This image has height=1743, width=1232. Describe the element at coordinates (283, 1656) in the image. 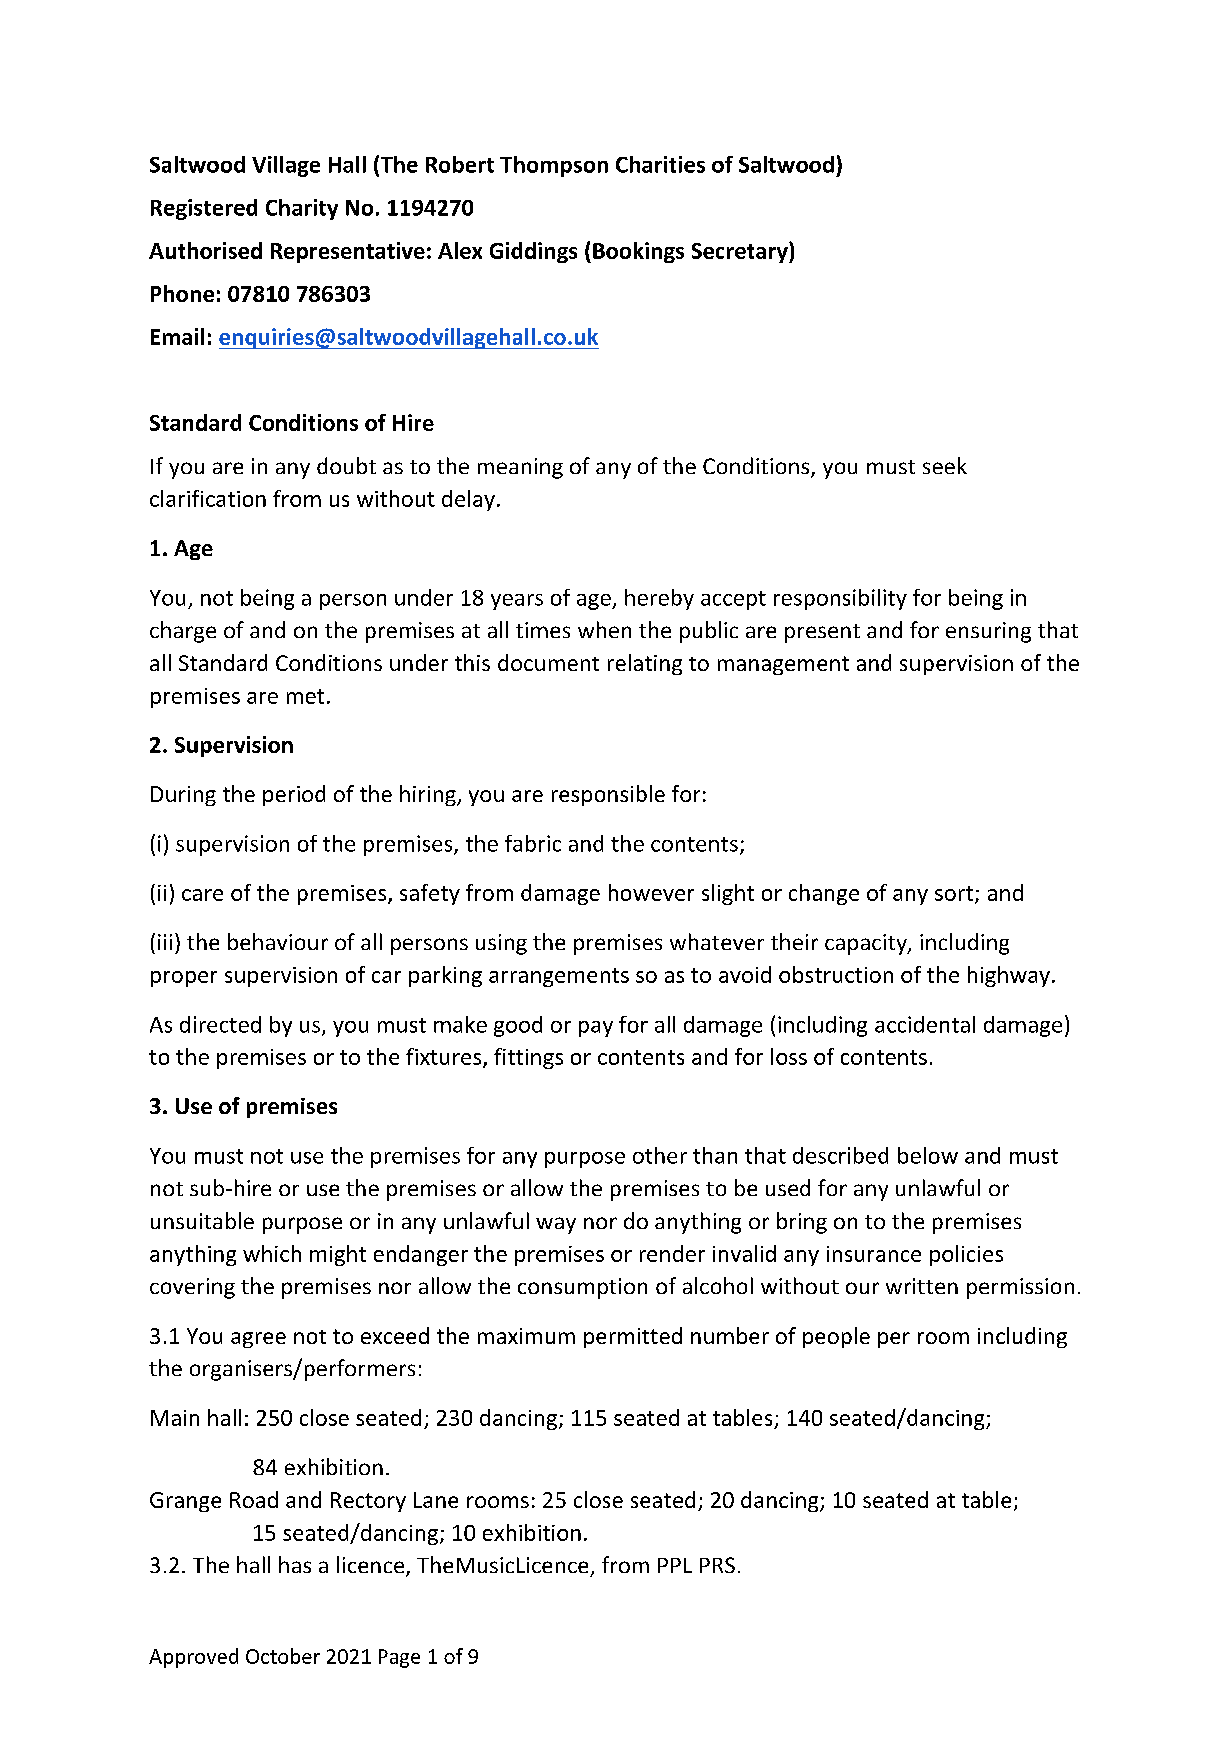

I see `October` at that location.
